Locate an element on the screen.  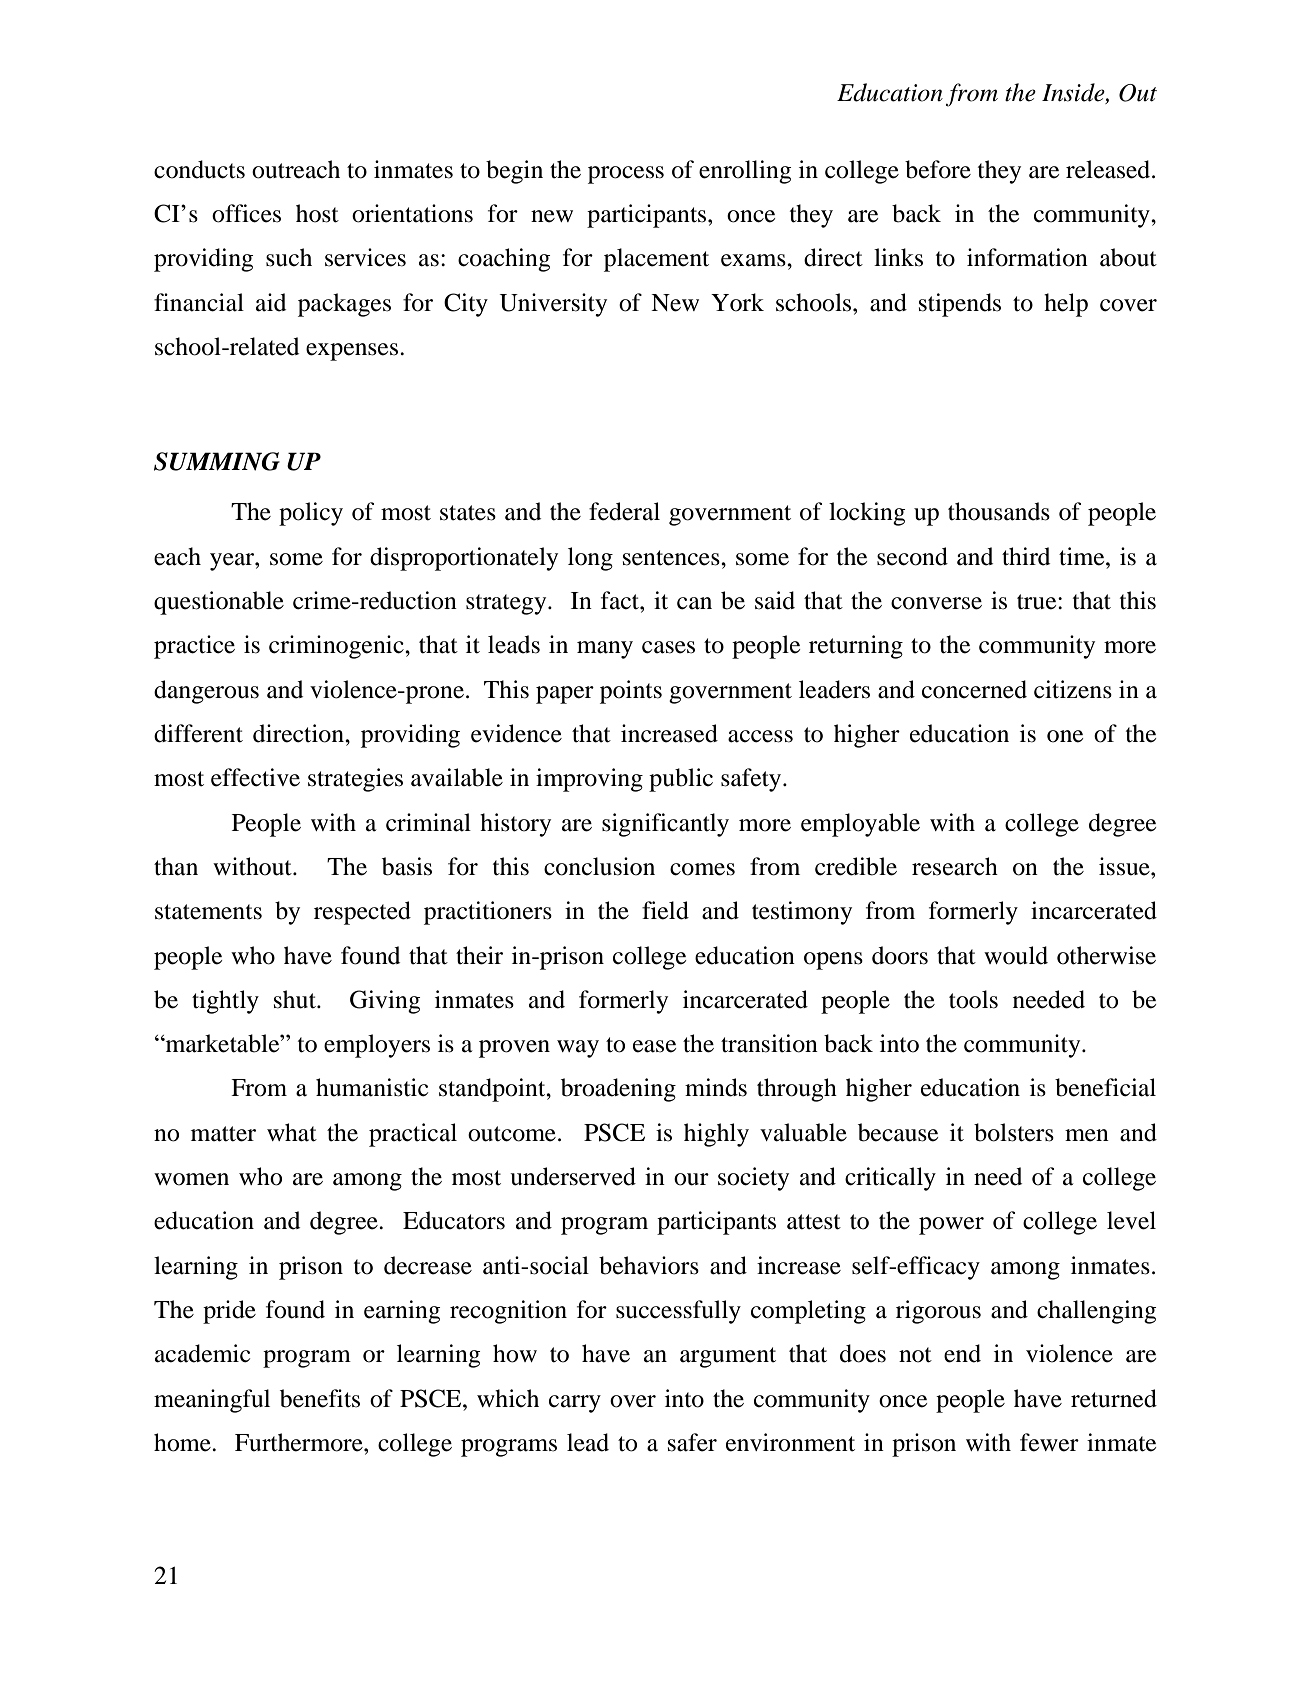
tools is located at coordinates (973, 999).
